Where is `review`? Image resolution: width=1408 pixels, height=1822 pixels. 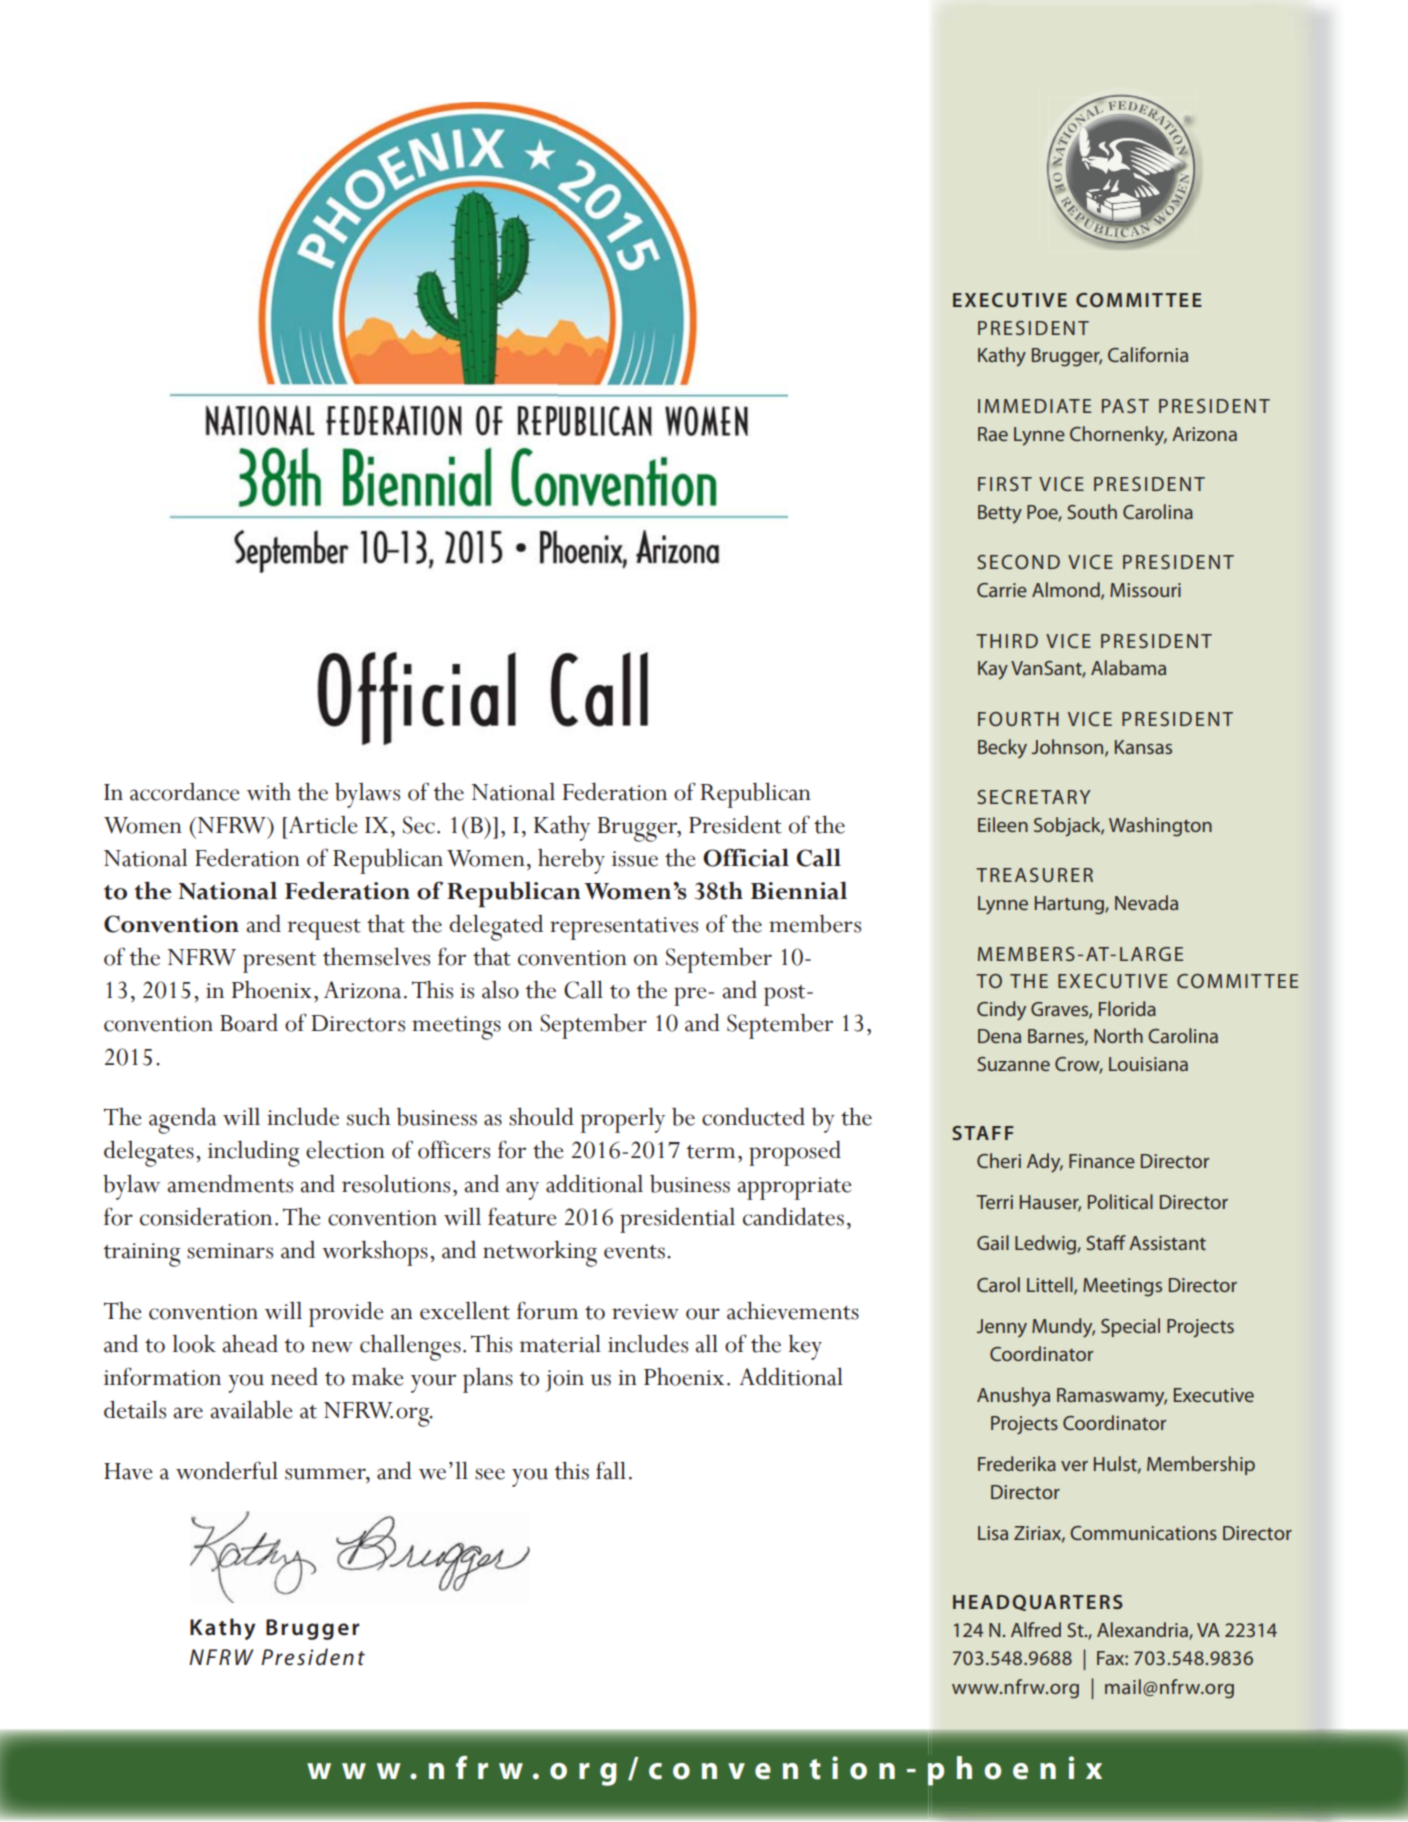 review is located at coordinates (645, 1312).
